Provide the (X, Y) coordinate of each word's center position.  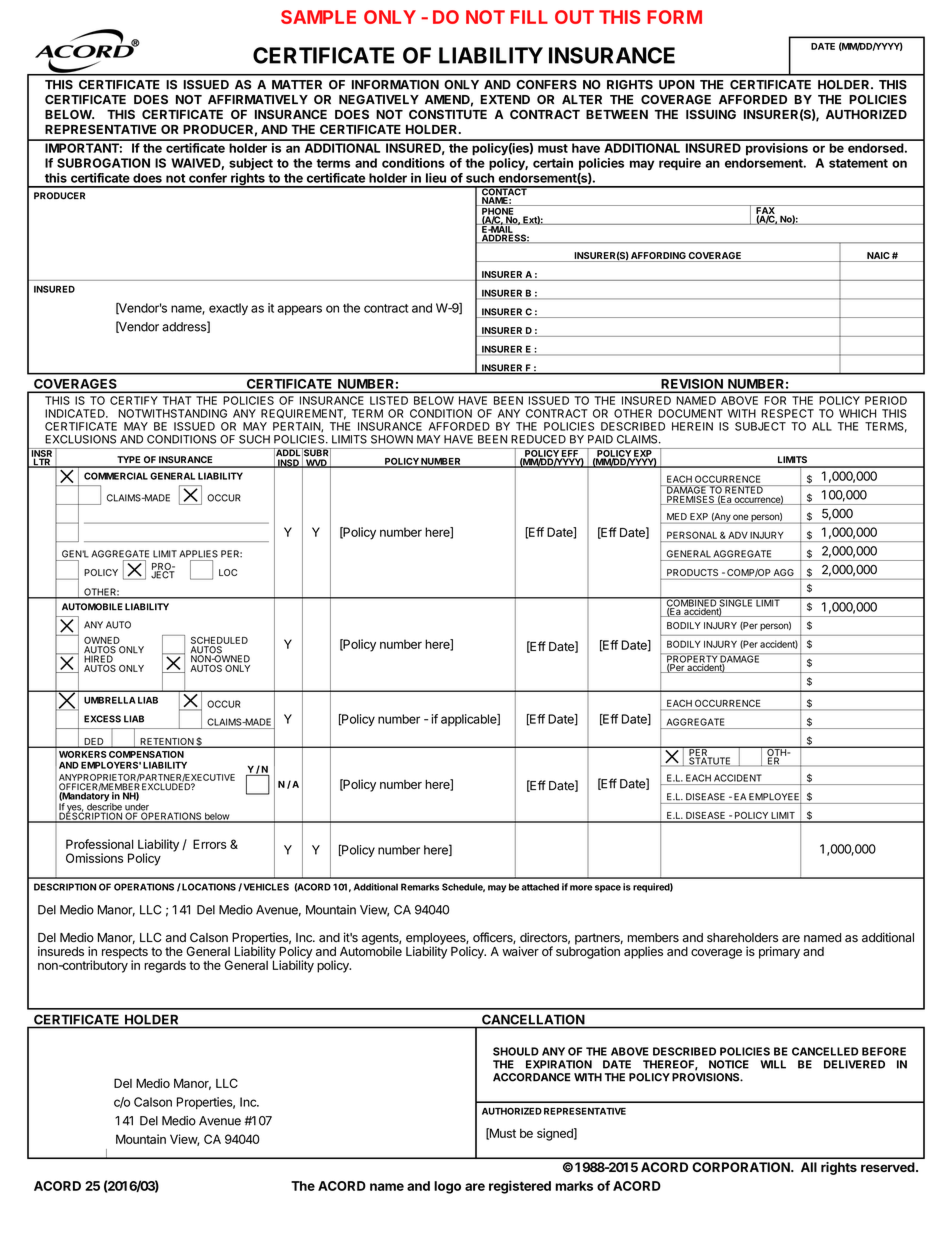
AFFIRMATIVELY (258, 99)
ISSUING (711, 114)
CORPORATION (742, 1167)
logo (447, 1187)
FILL (529, 17)
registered (520, 1187)
